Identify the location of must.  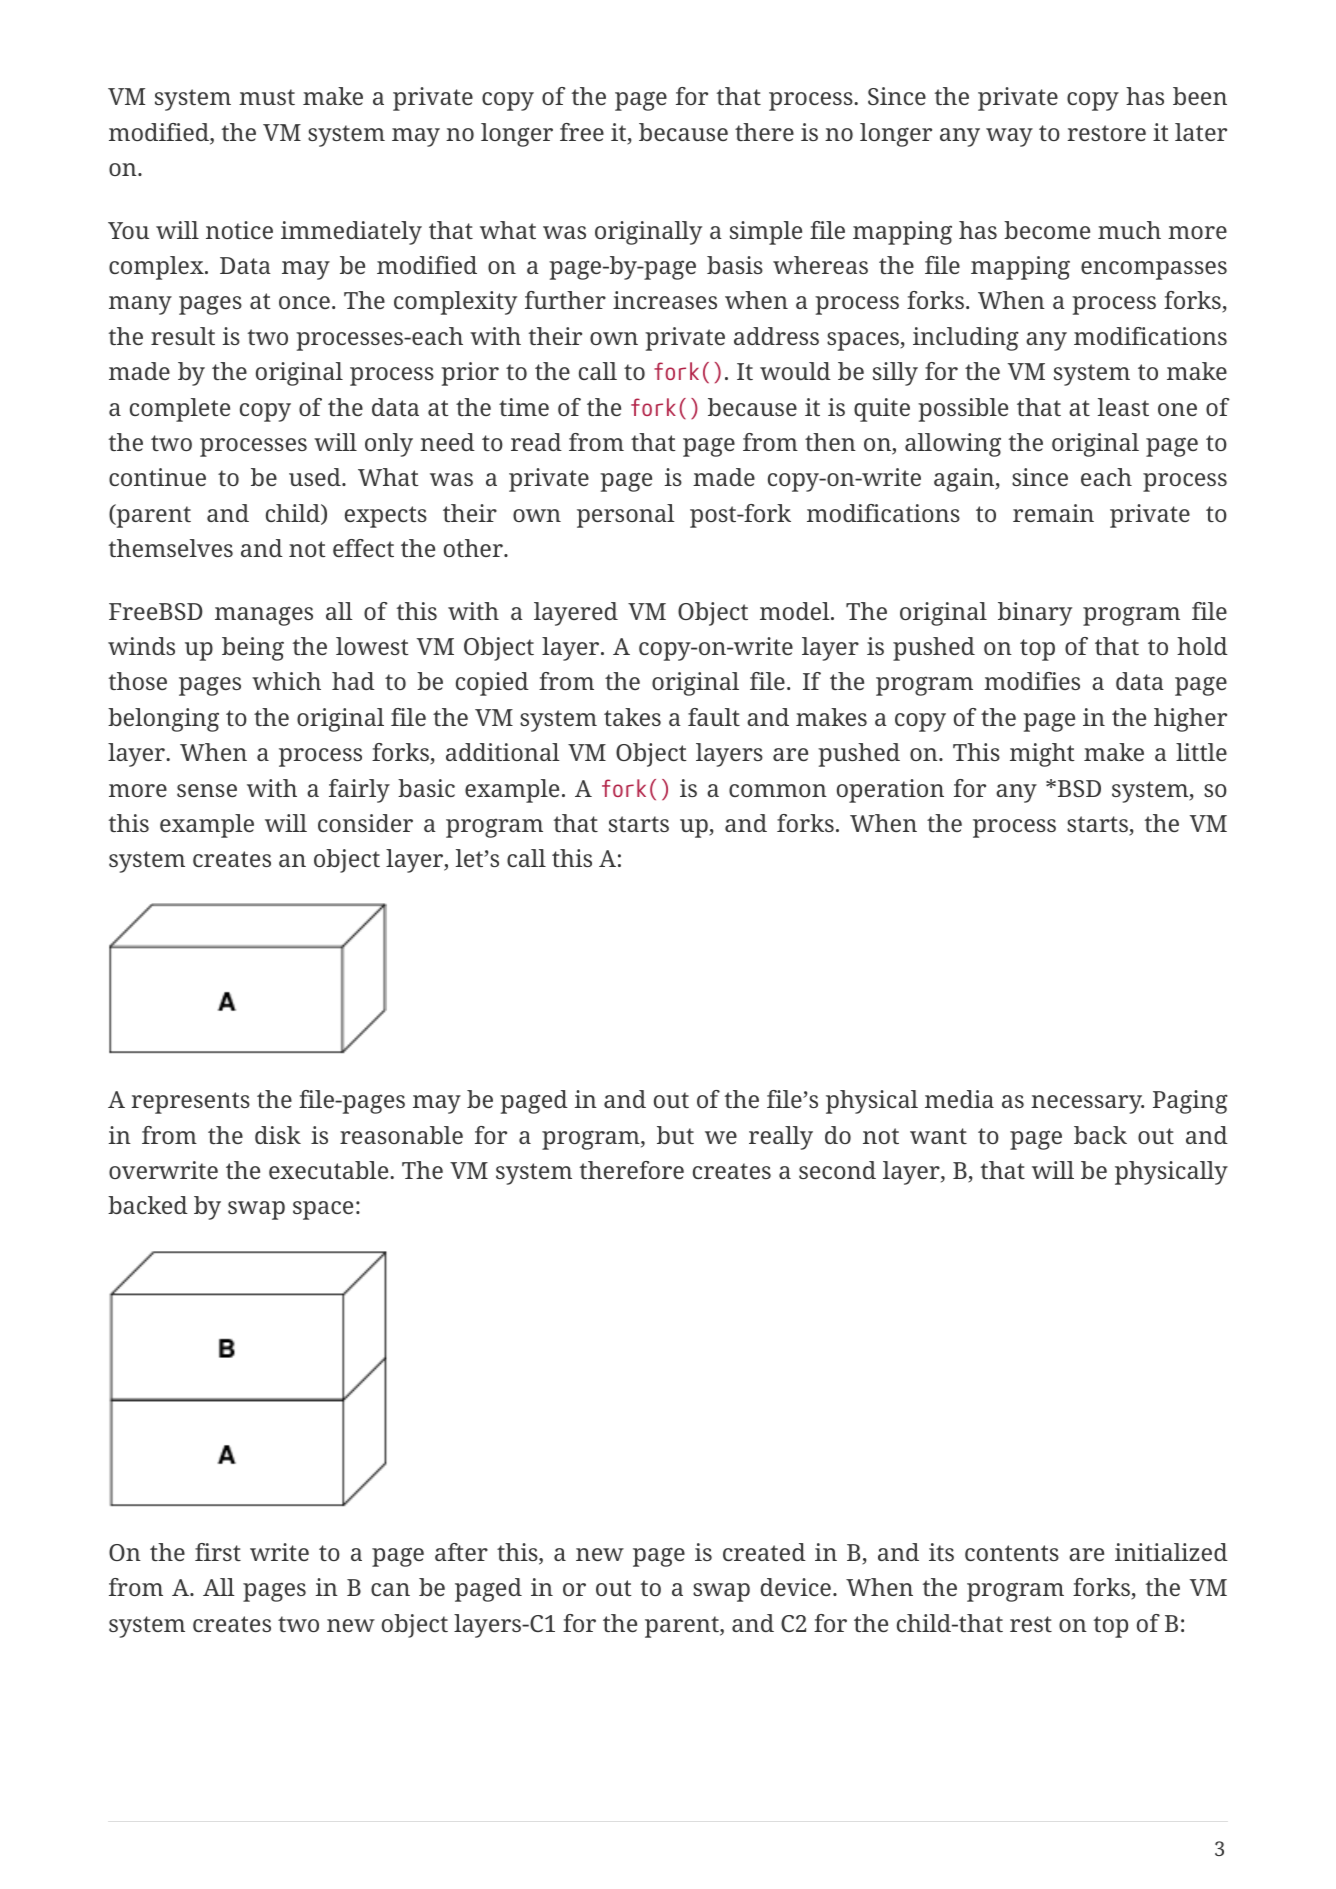
(267, 97).
